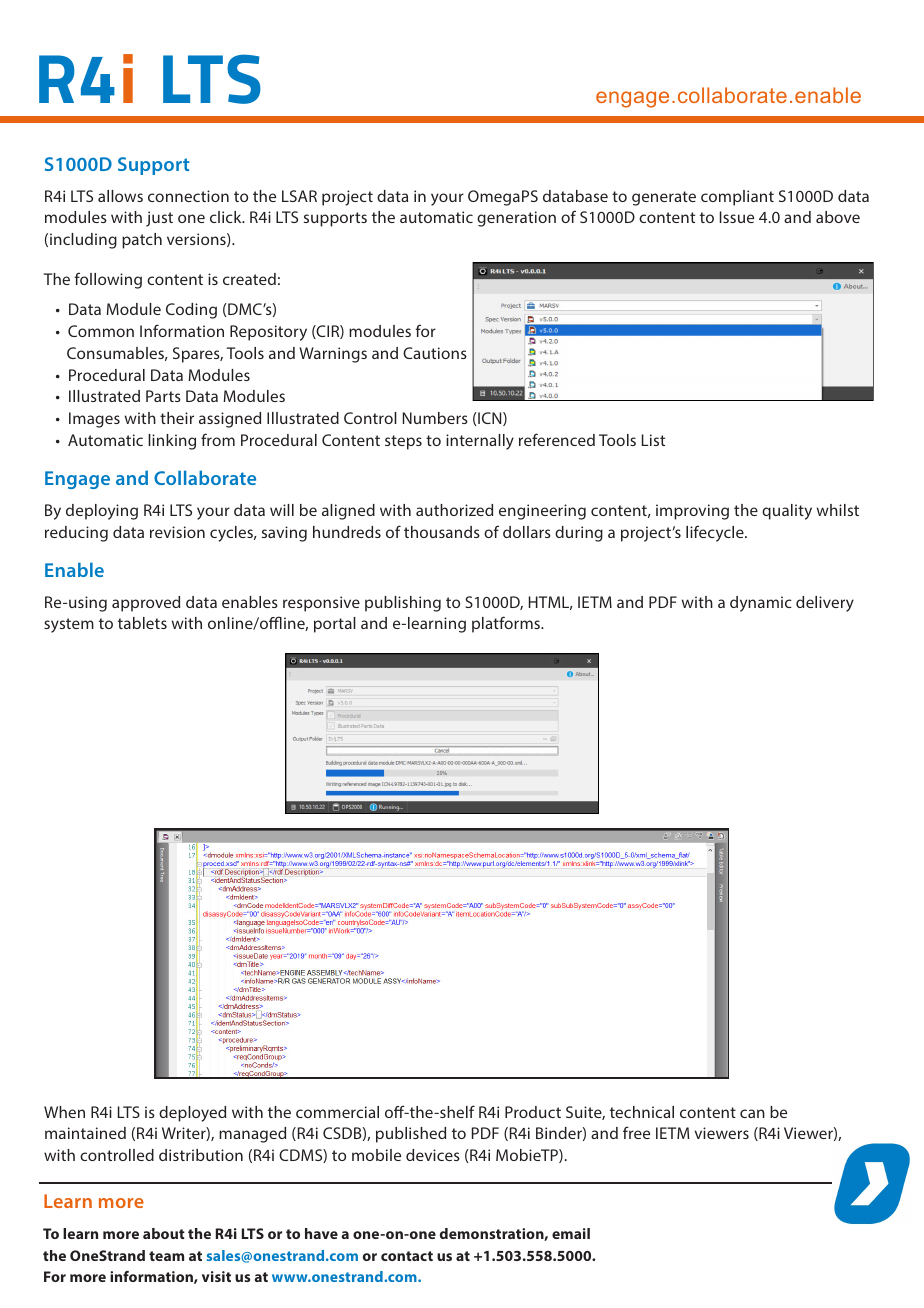 The width and height of the screenshot is (924, 1308). What do you see at coordinates (533, 1112) in the screenshot?
I see `Product` at bounding box center [533, 1112].
